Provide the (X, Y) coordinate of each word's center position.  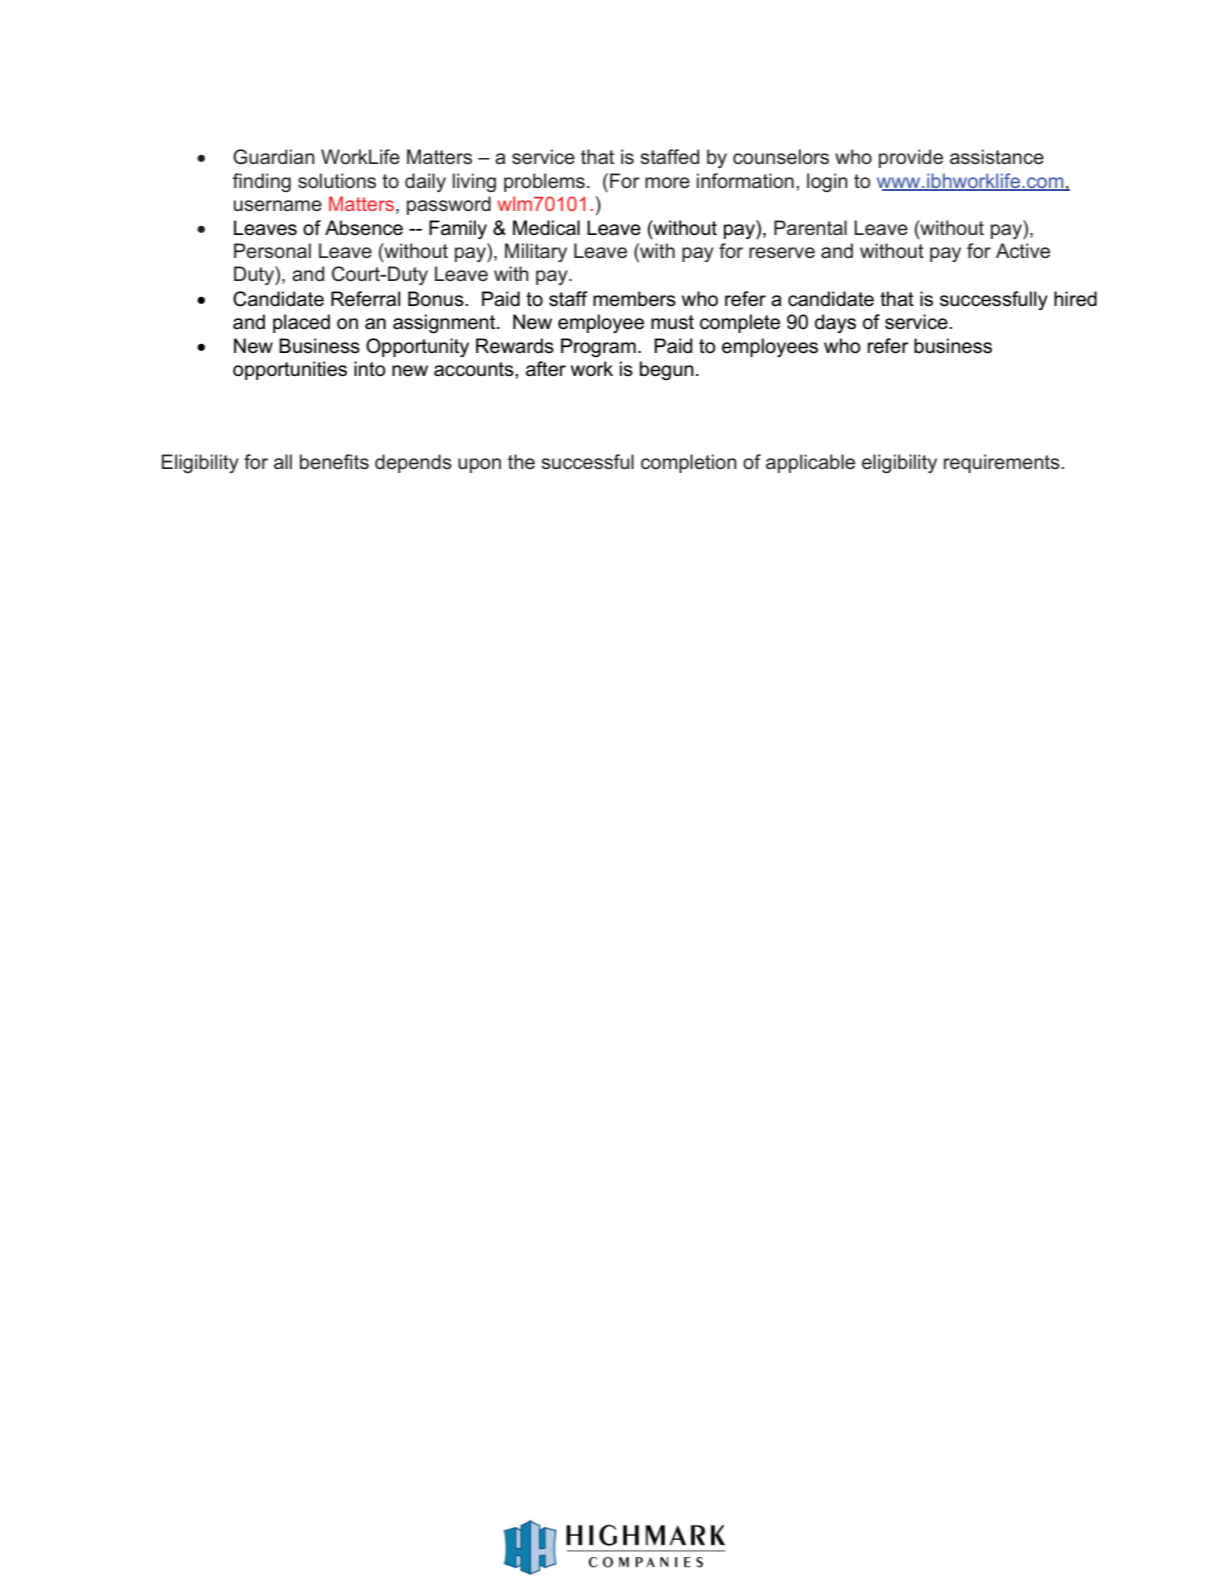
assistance (997, 157)
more (667, 182)
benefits (334, 462)
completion (689, 463)
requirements (1003, 463)
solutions (337, 181)
